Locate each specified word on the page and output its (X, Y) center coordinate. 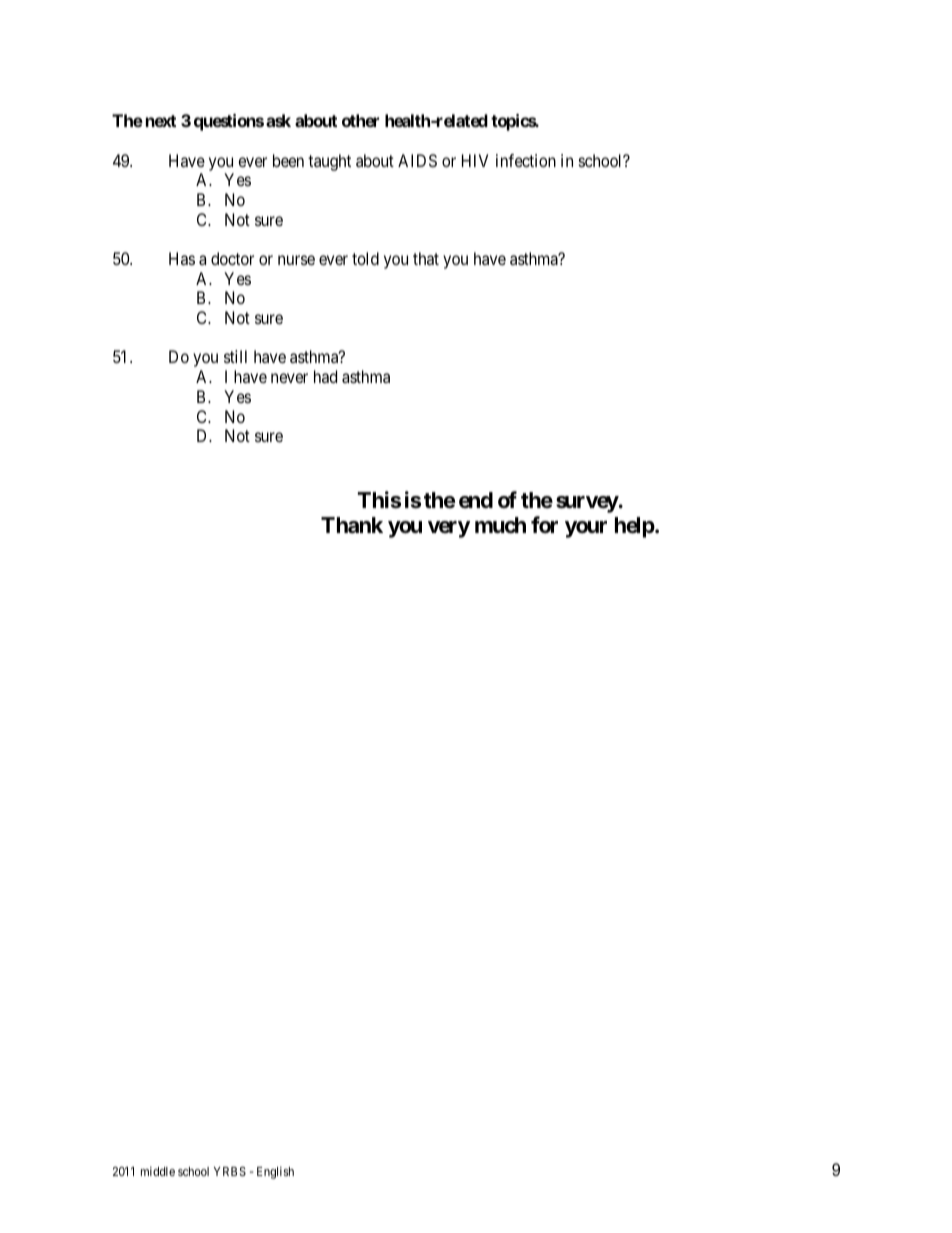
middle (158, 1171)
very (449, 529)
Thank (352, 525)
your (586, 529)
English (275, 1172)
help (635, 527)
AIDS (417, 160)
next (161, 121)
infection (526, 160)
